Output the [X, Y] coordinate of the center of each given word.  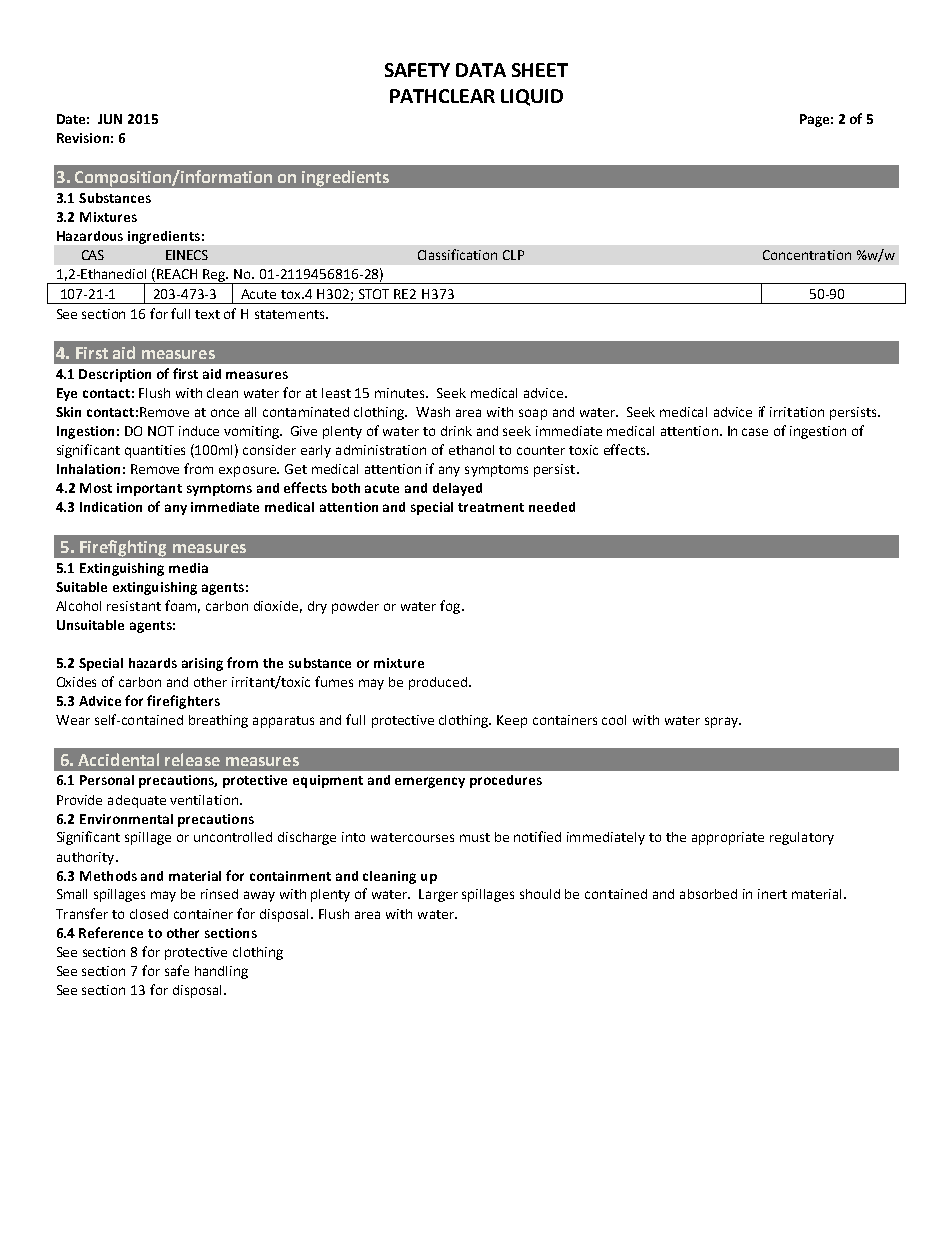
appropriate [728, 838]
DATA [481, 70]
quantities [155, 451]
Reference [111, 932]
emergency [430, 782]
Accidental [118, 759]
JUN [110, 119]
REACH [177, 274]
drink [456, 431]
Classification [457, 254]
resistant [134, 606]
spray [723, 722]
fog [451, 607]
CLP [513, 255]
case [755, 432]
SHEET [540, 70]
